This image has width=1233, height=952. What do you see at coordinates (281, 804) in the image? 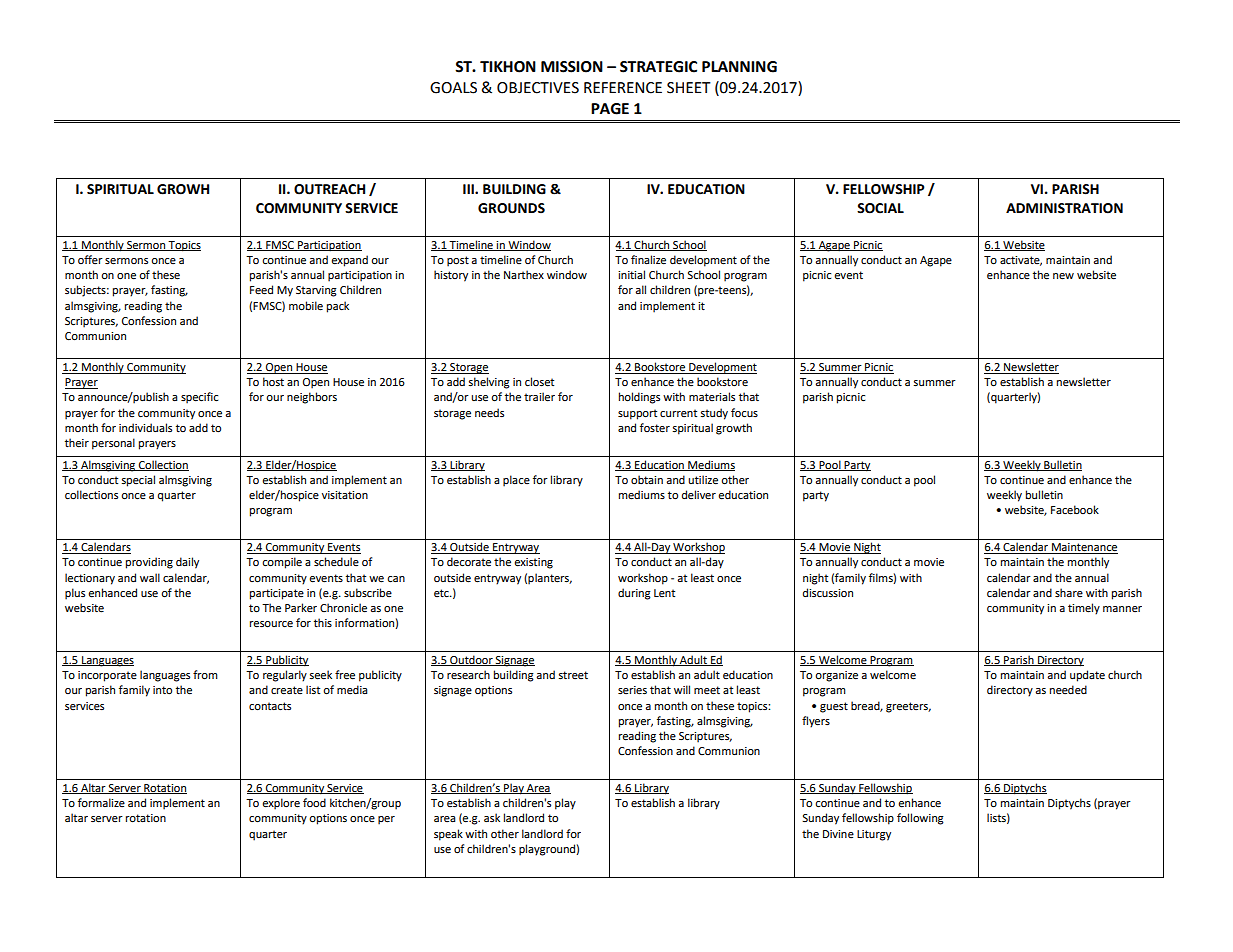
I see `explore` at bounding box center [281, 804].
